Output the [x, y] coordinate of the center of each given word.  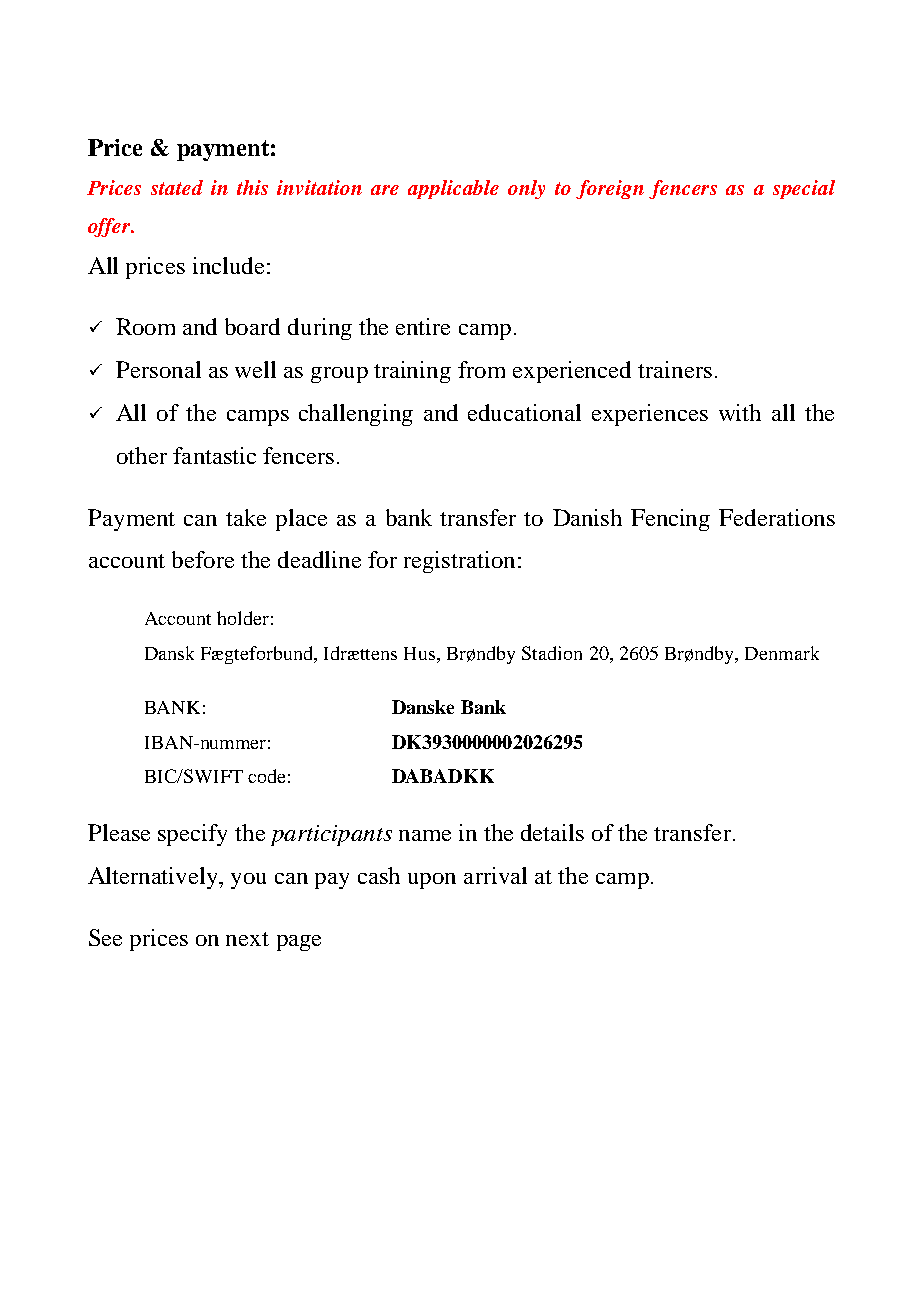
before [203, 559]
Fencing [670, 520]
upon [432, 881]
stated [177, 187]
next [247, 939]
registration [459, 562]
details [552, 832]
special [804, 189]
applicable [453, 189]
